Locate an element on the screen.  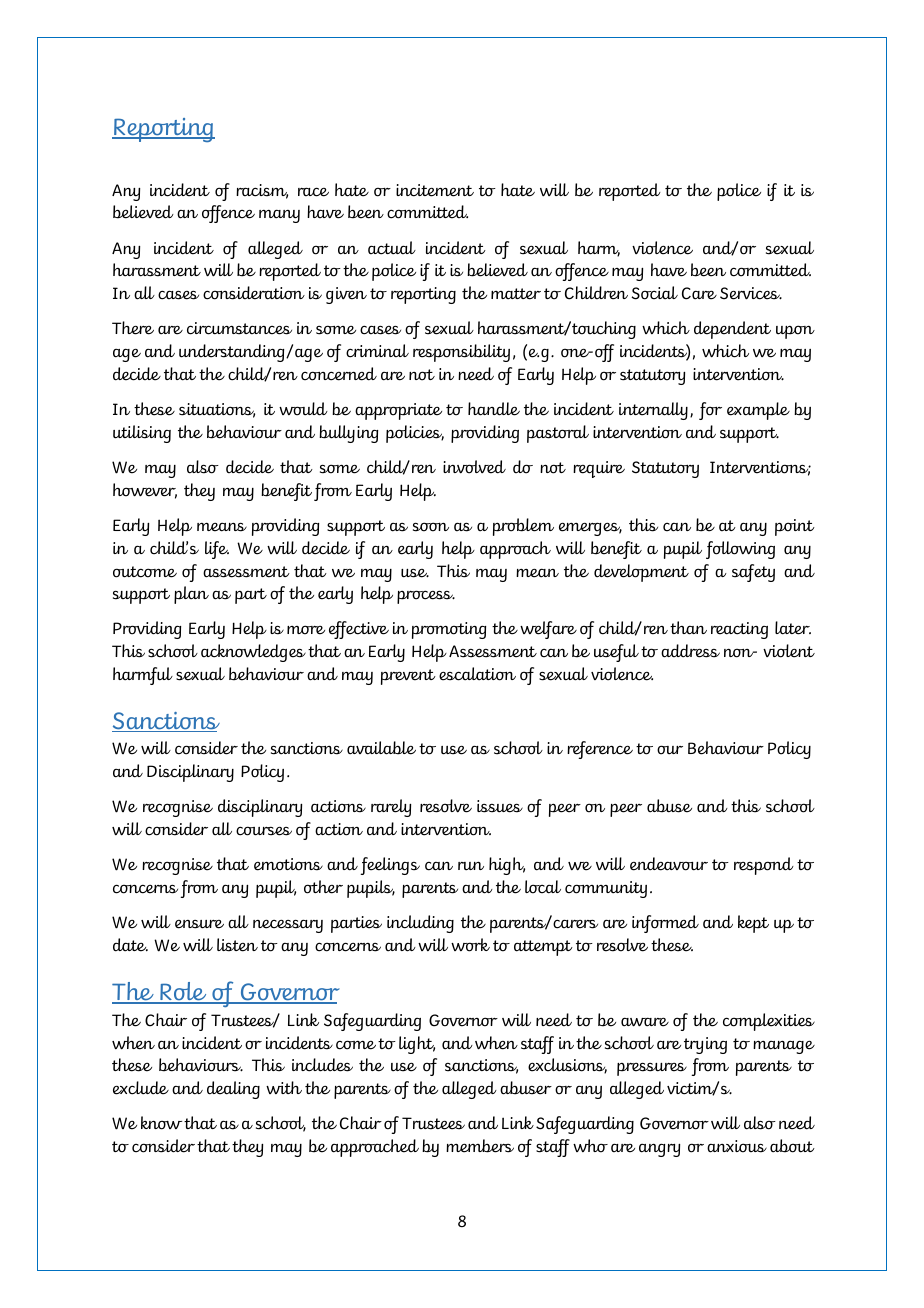
Services is located at coordinates (751, 293).
